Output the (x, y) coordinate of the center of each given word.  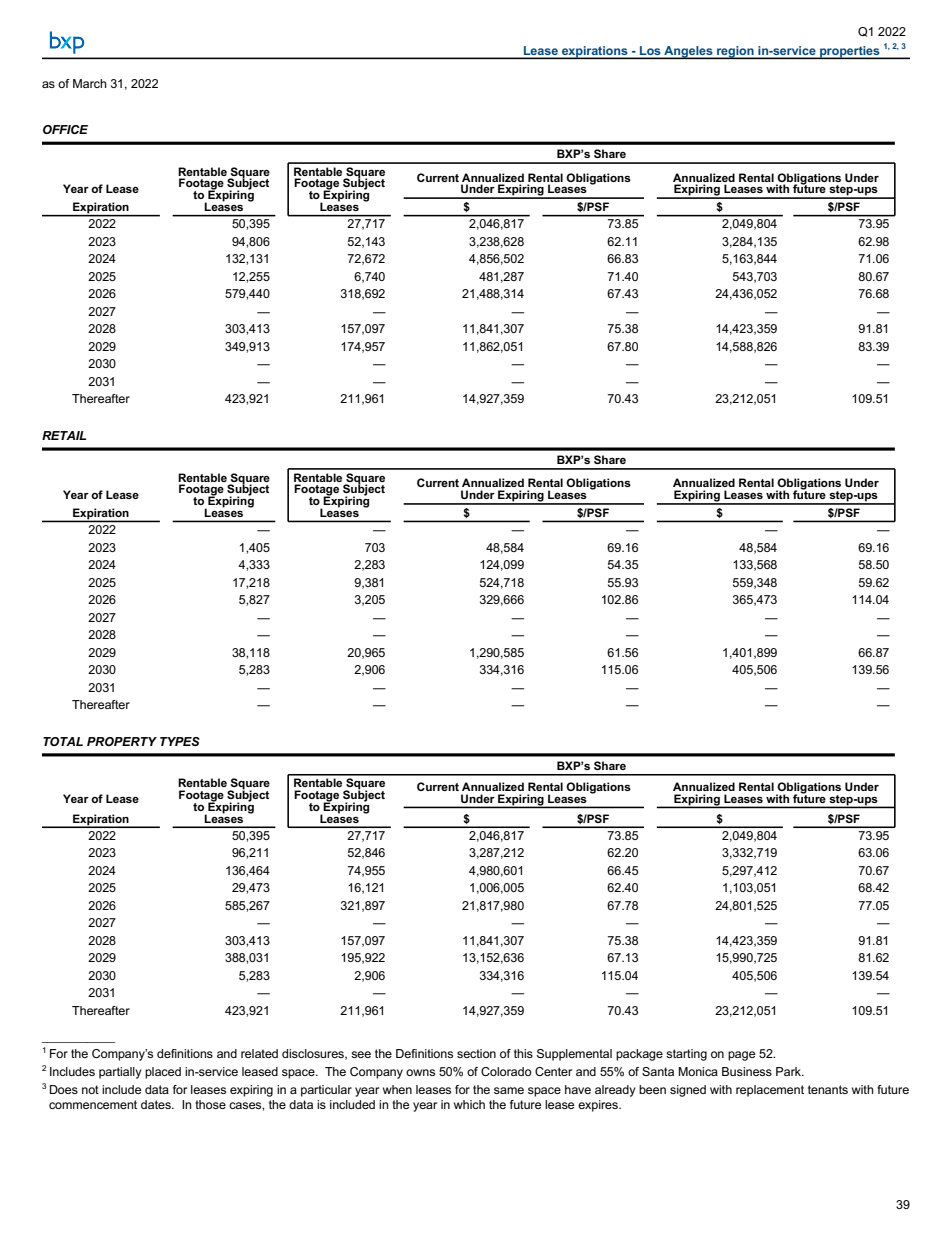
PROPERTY (122, 741)
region (735, 52)
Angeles (688, 52)
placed (163, 1073)
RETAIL (64, 435)
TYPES (180, 741)
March (90, 83)
